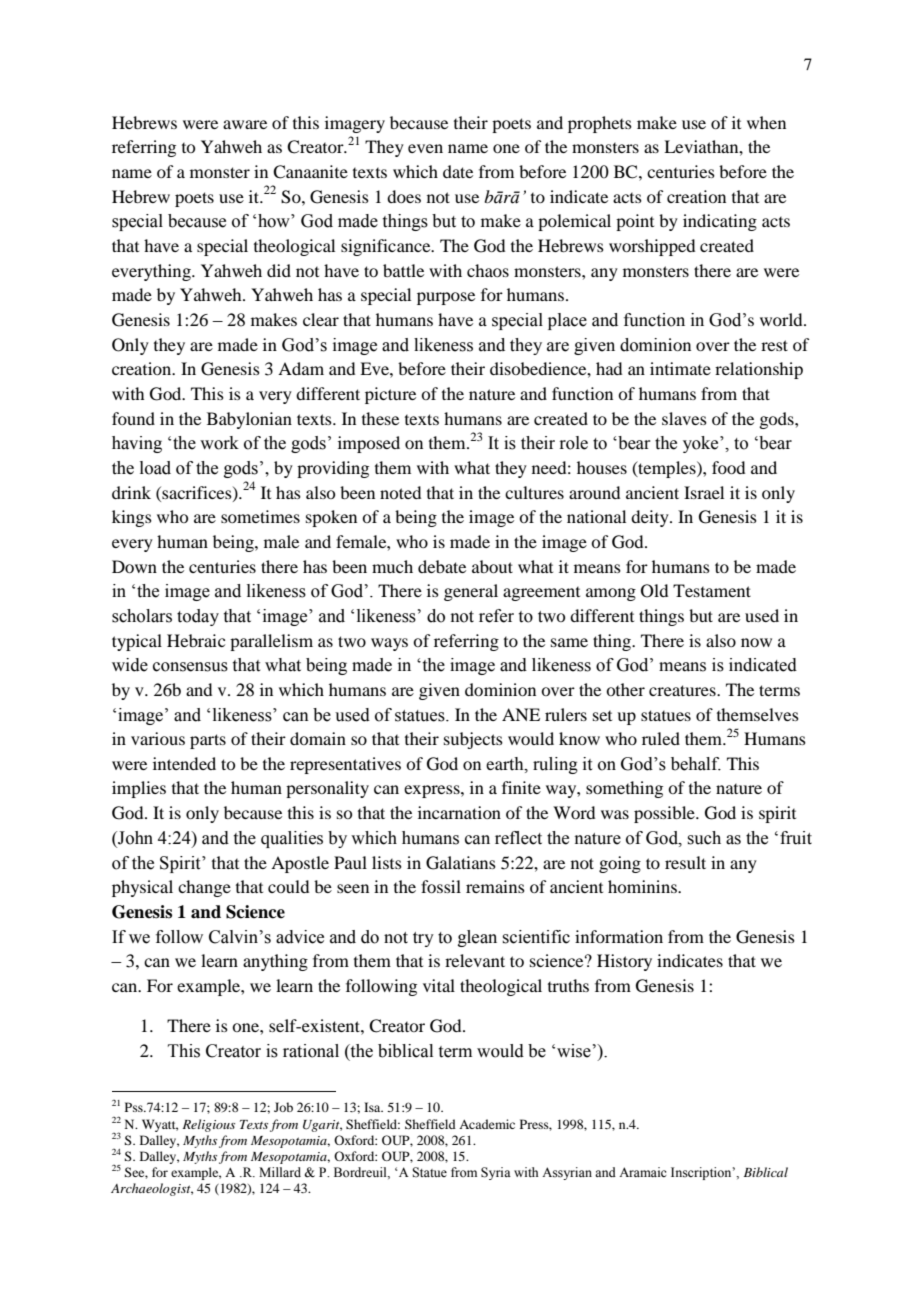  Describe the element at coordinates (245, 124) in the screenshot. I see `aware` at that location.
